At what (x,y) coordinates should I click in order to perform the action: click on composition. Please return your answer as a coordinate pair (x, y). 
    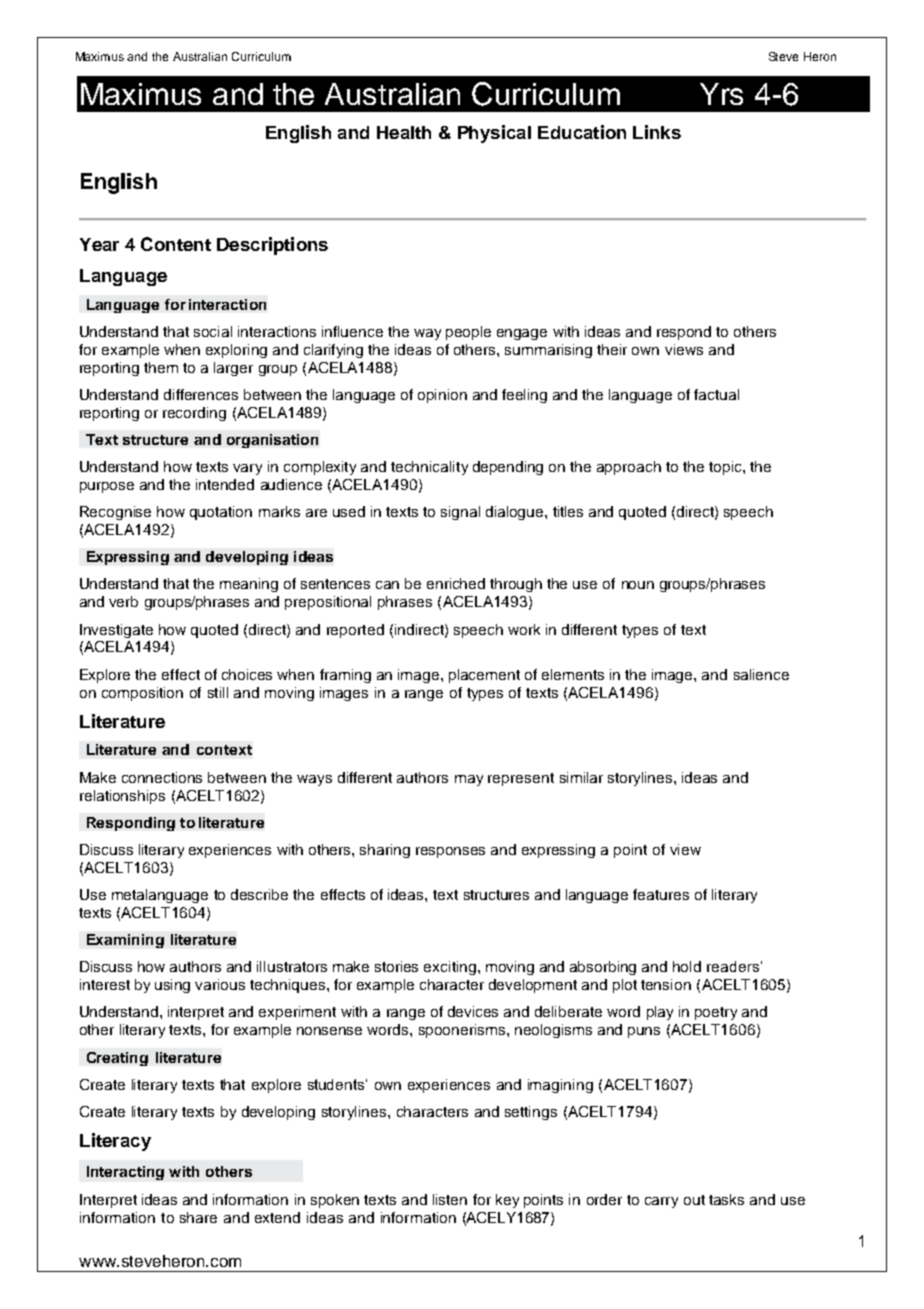
    Looking at the image, I should click on (142, 694).
